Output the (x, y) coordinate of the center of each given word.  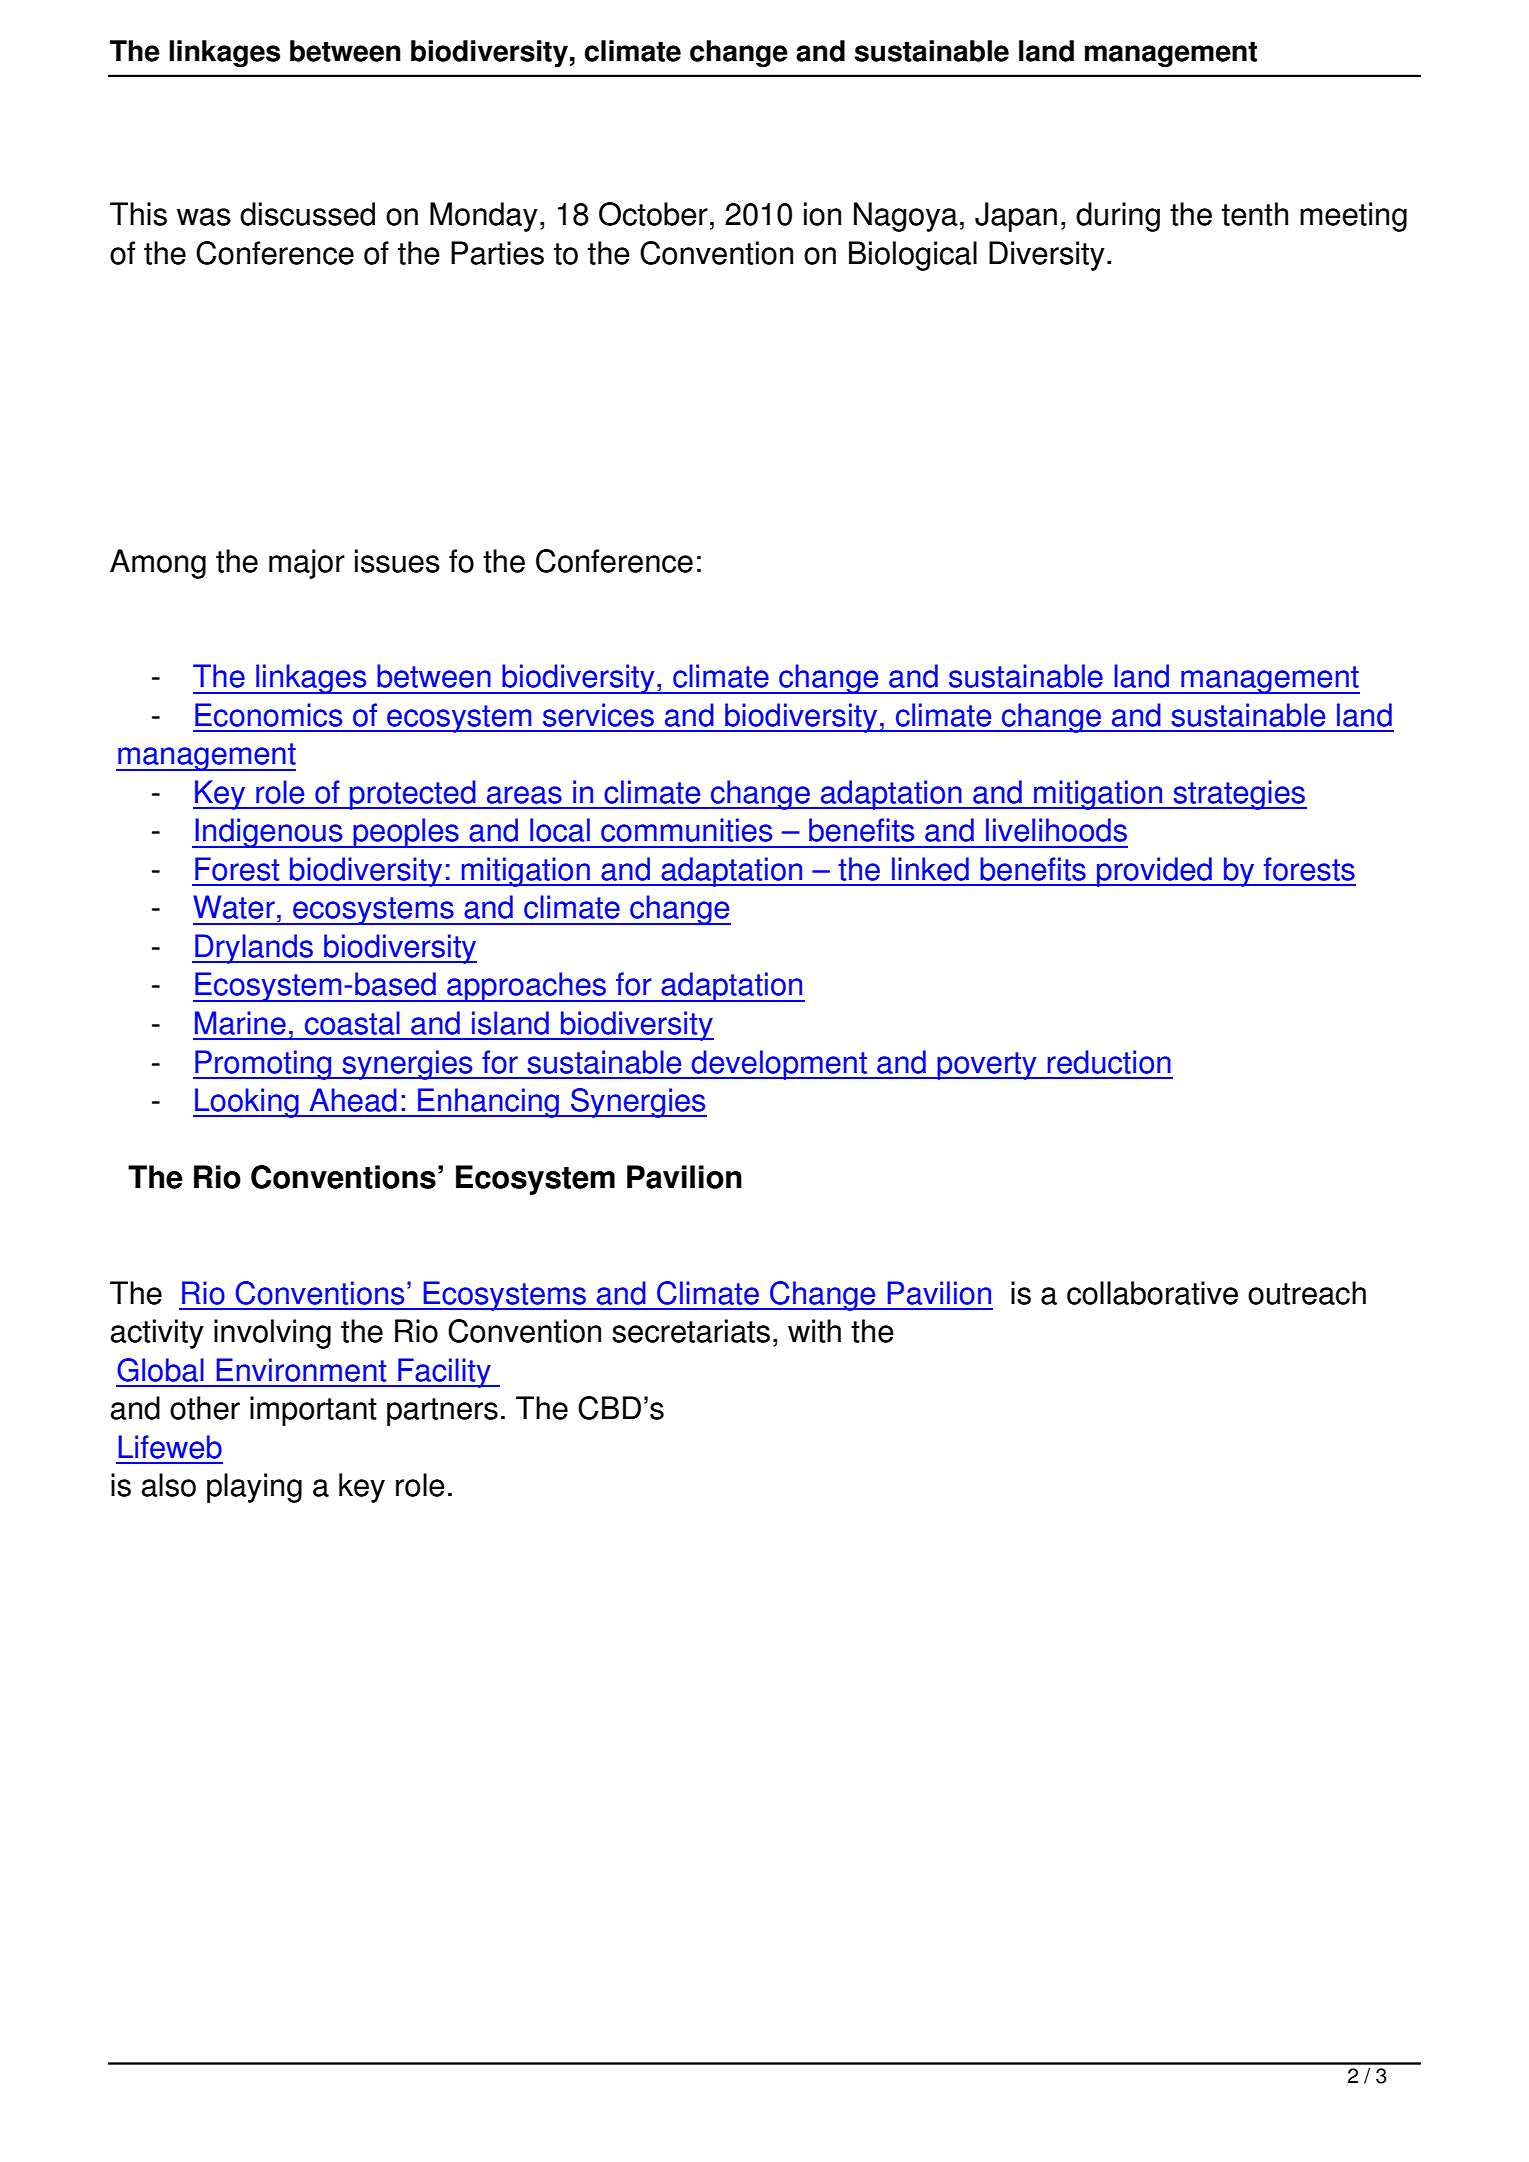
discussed (307, 214)
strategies (1239, 795)
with (814, 1331)
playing (254, 1488)
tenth (1255, 214)
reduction (1109, 1062)
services (598, 715)
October (653, 214)
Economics (268, 715)
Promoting (263, 1065)
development (779, 1065)
